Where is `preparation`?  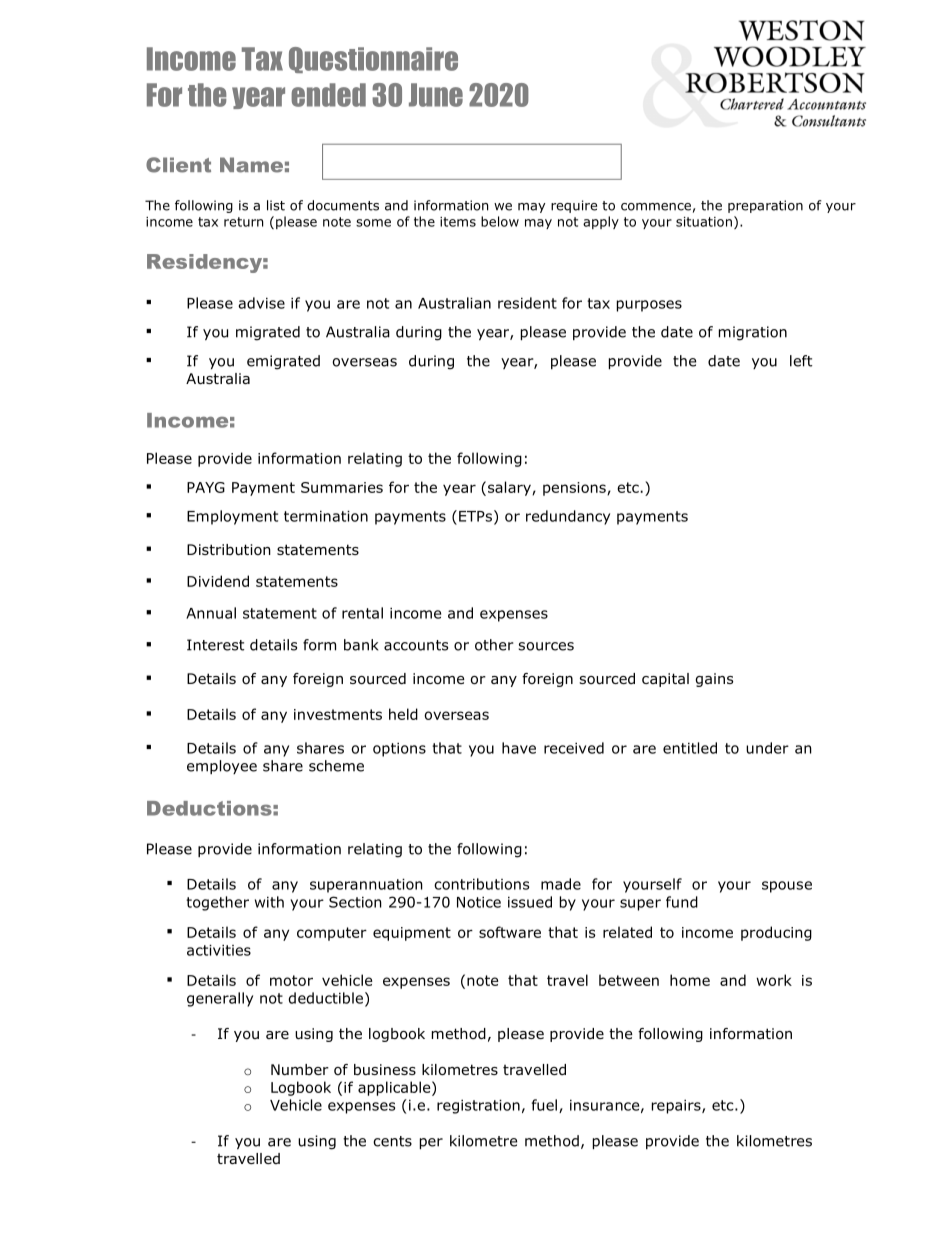 preparation is located at coordinates (765, 206).
